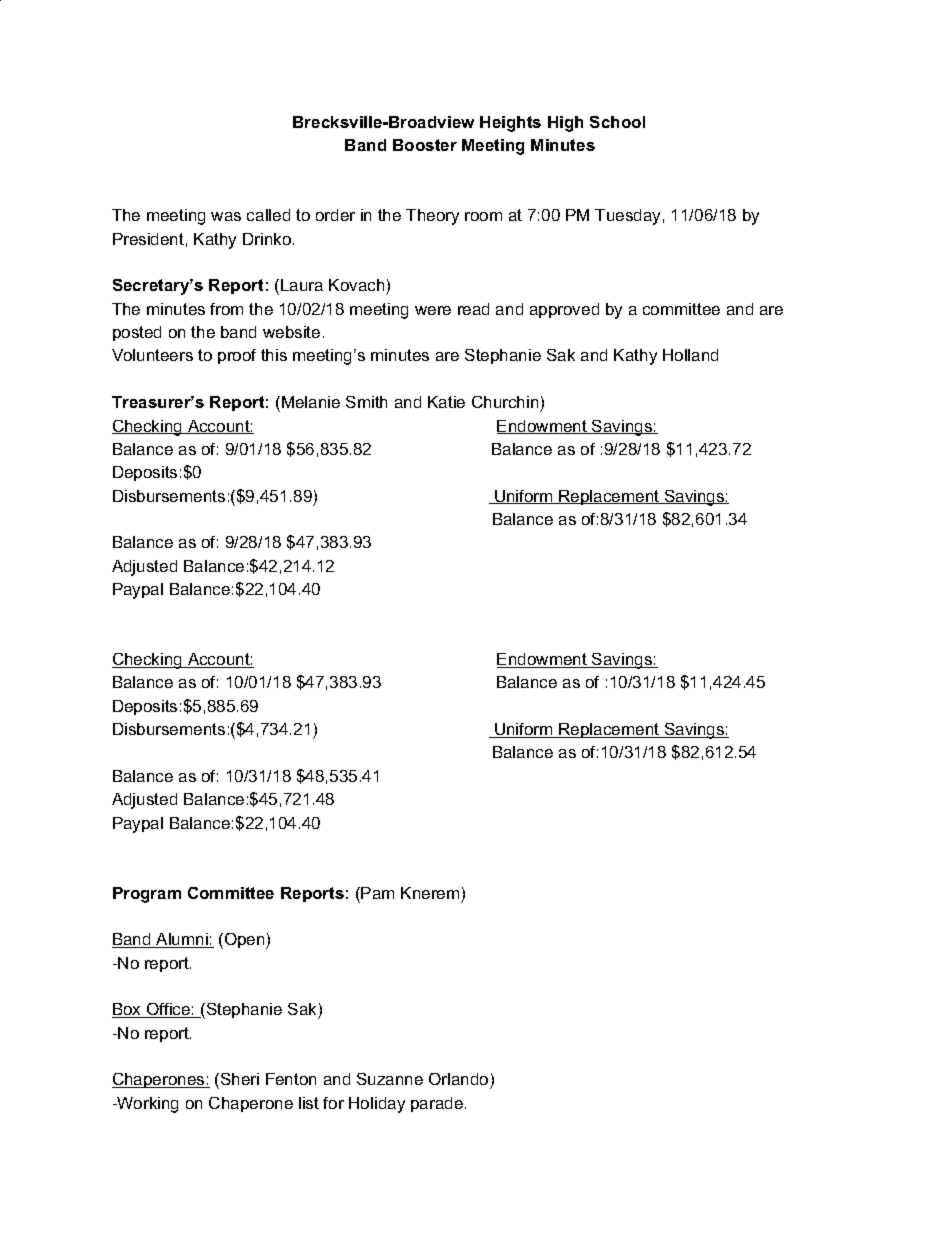 This document has width=952, height=1233. Describe the element at coordinates (147, 895) in the document. I see `Program` at that location.
